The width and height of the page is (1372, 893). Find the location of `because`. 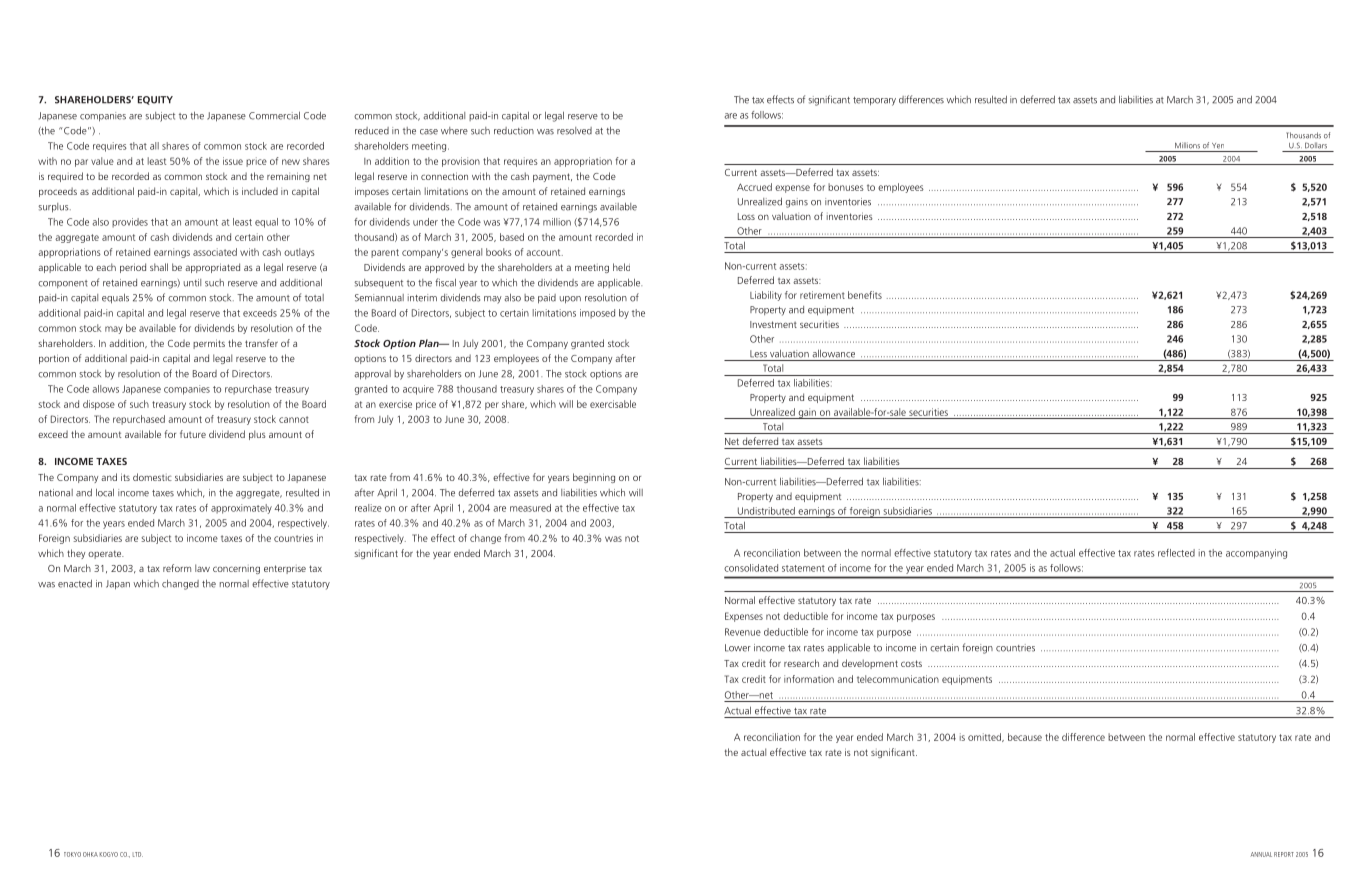

because is located at coordinates (1025, 737).
